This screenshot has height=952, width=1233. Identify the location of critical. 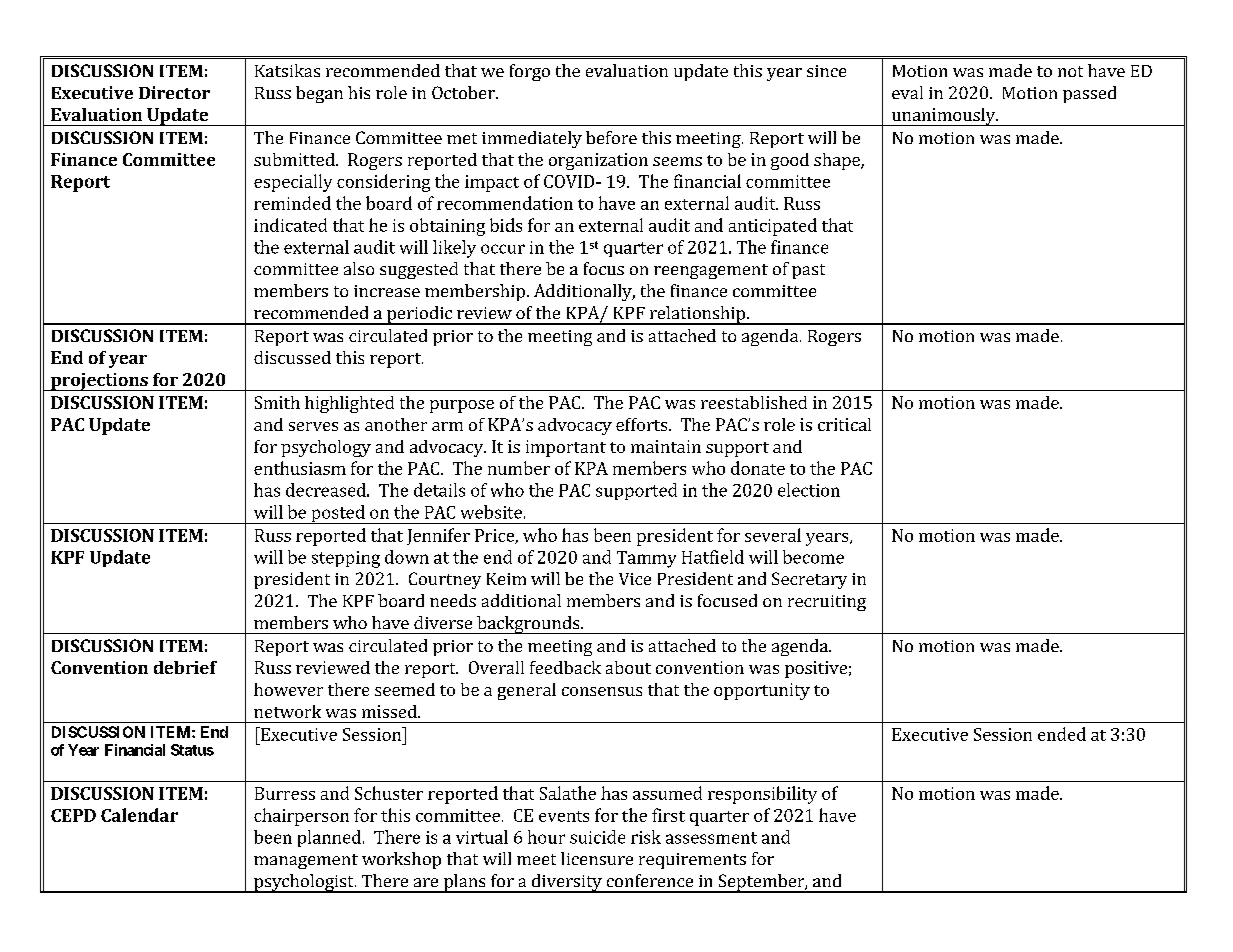
(844, 424).
